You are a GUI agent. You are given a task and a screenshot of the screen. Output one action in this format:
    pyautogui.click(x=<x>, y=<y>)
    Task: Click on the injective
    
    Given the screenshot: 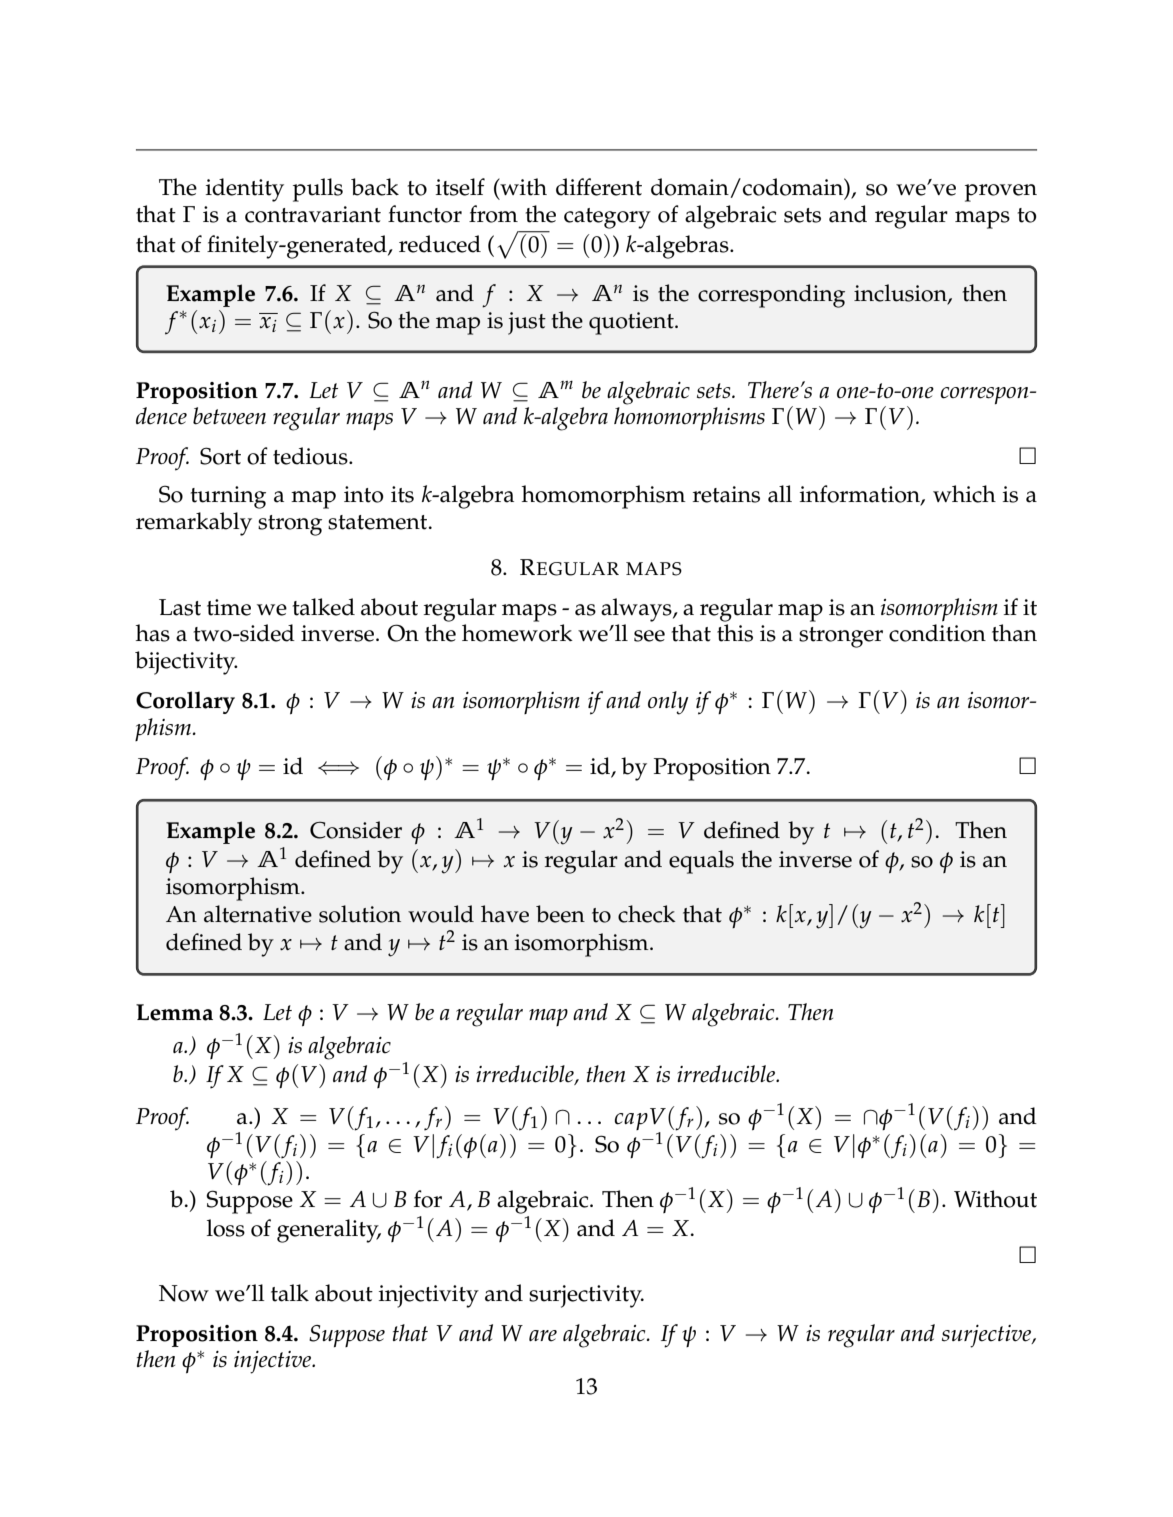 What is the action you would take?
    pyautogui.click(x=274, y=1362)
